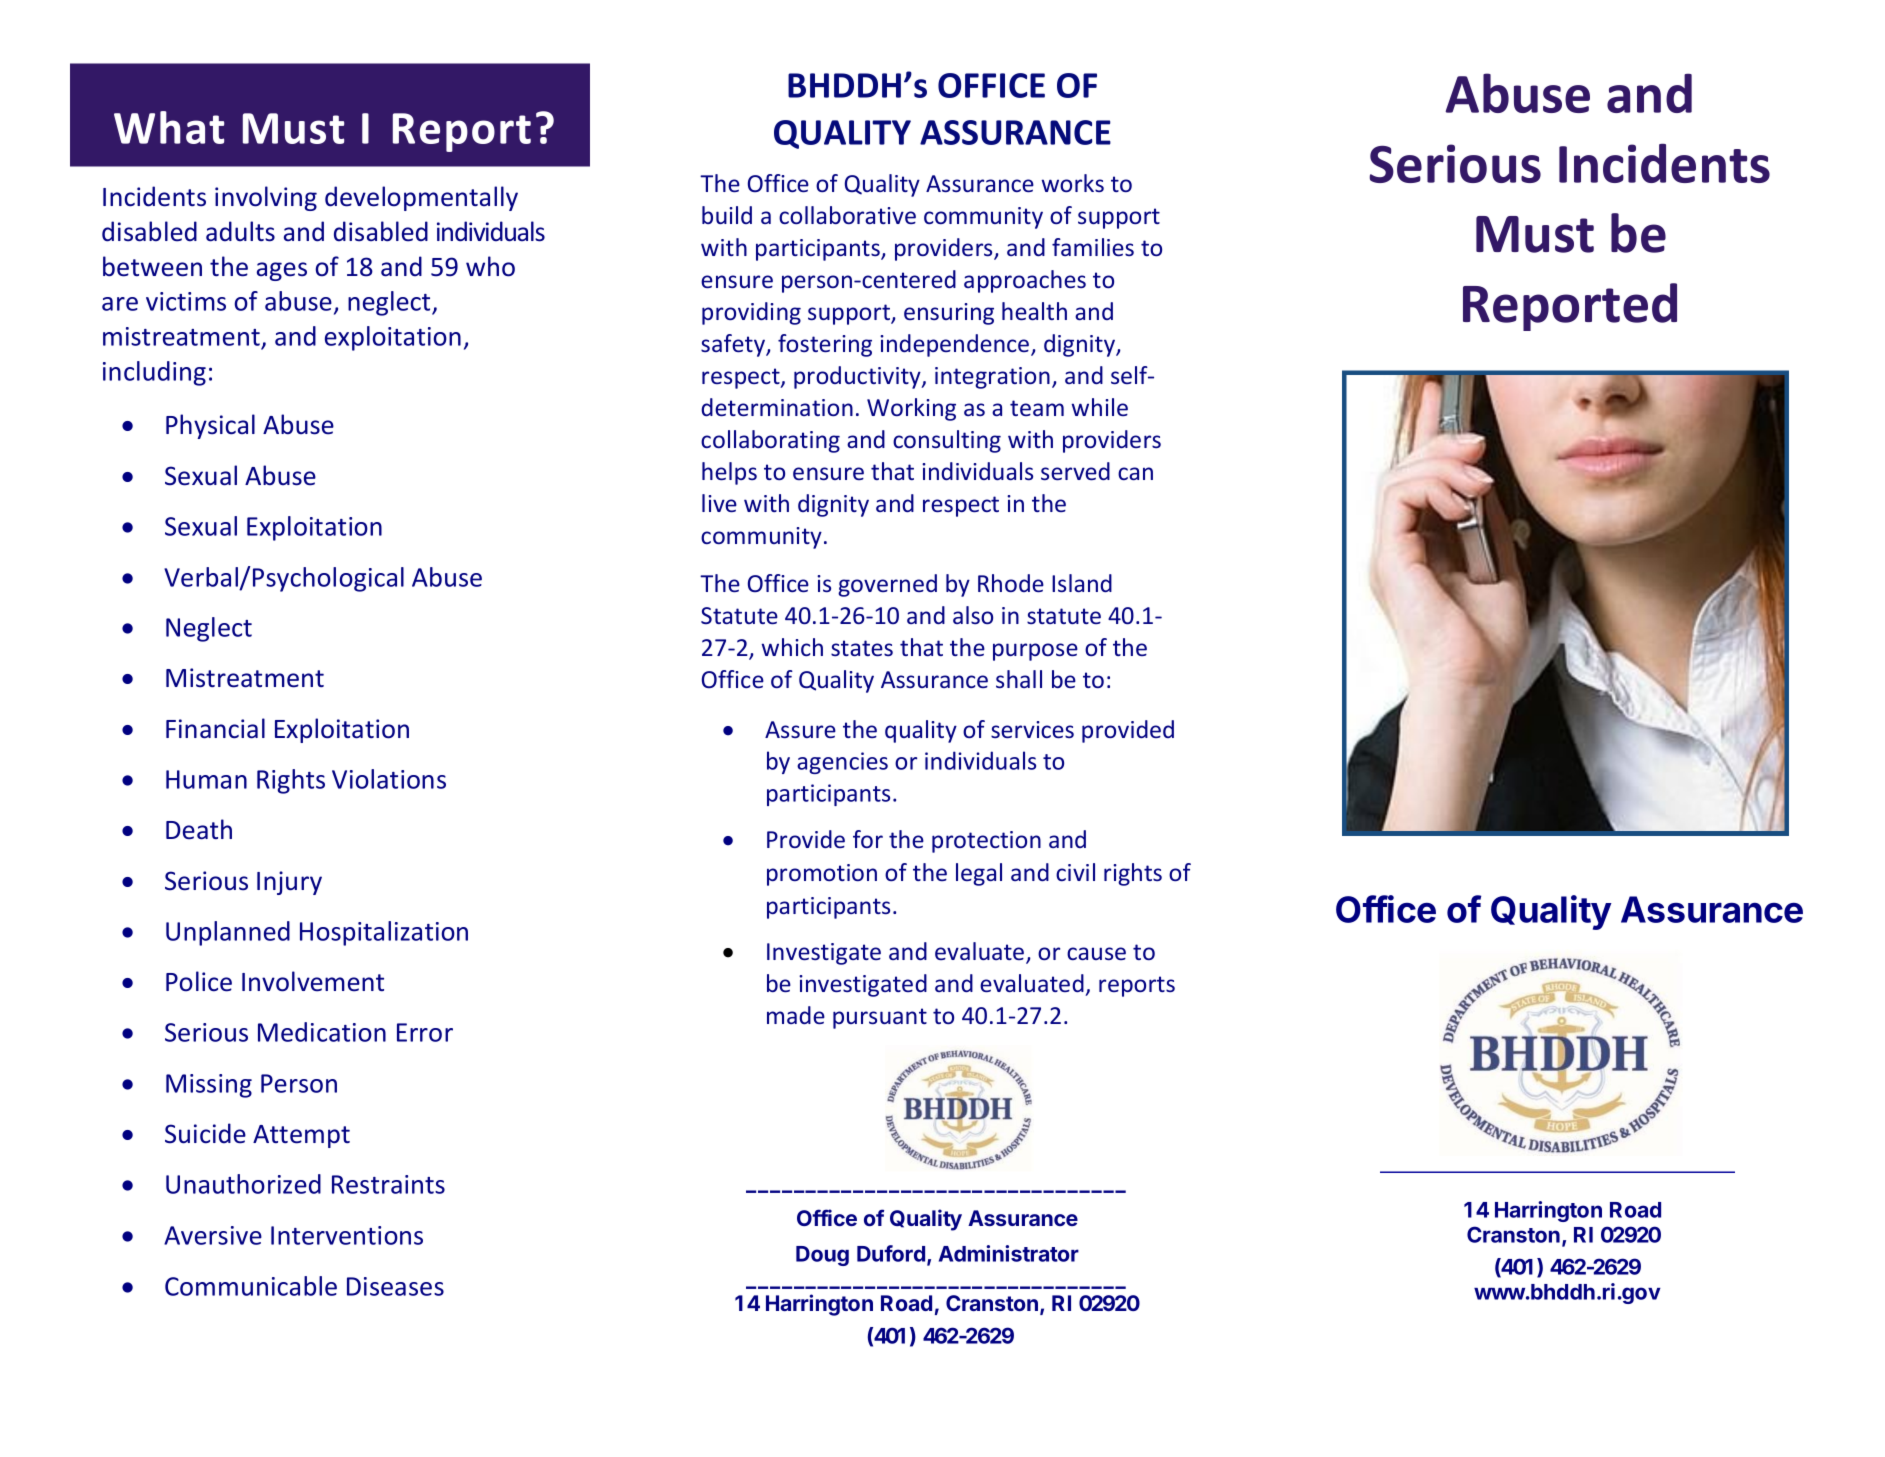 The width and height of the screenshot is (1885, 1457). What do you see at coordinates (213, 1235) in the screenshot?
I see `Aversive` at bounding box center [213, 1235].
